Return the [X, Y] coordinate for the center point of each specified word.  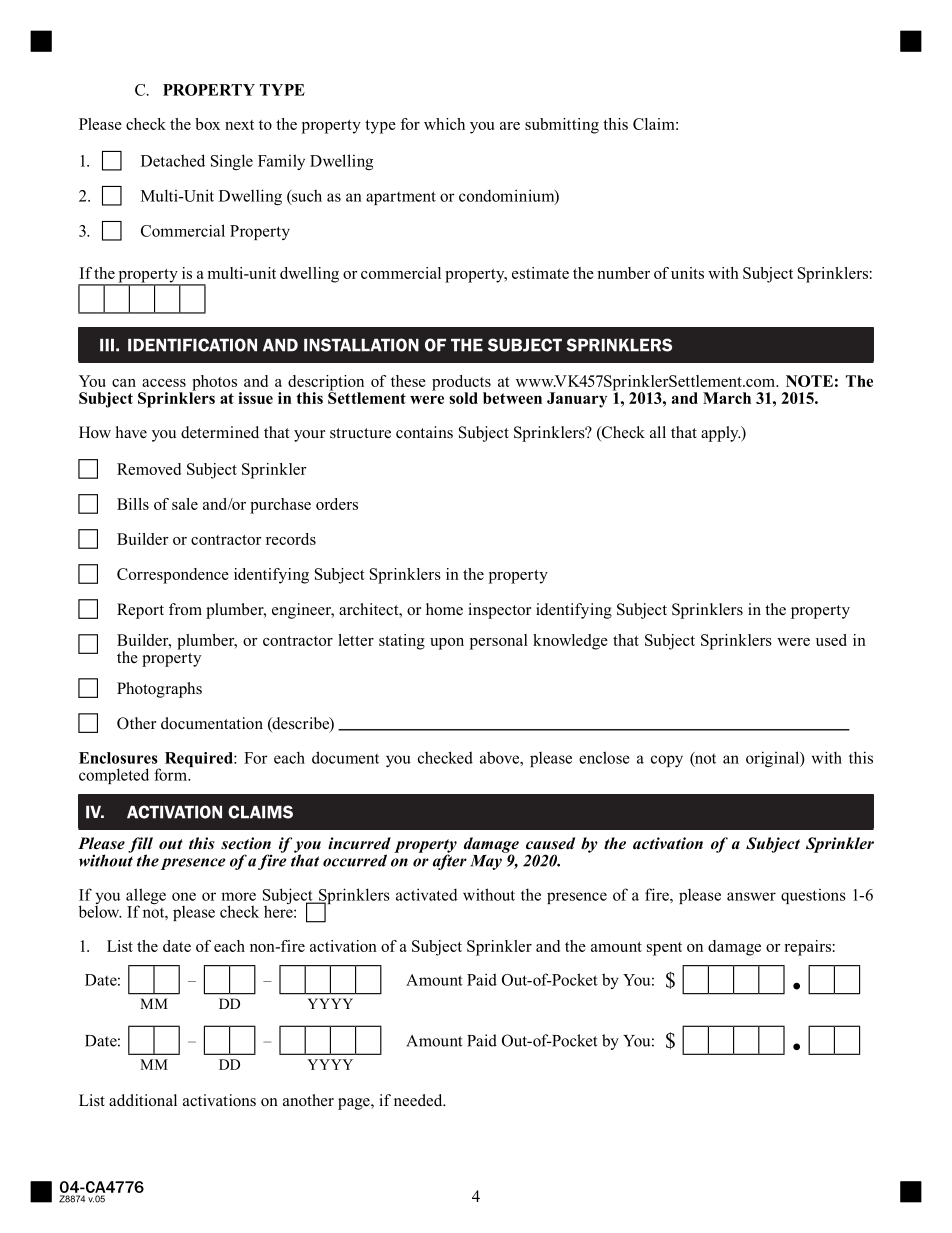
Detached [173, 160]
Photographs [159, 690]
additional [143, 1100]
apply [721, 434]
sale [185, 504]
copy [667, 761]
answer [751, 896]
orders [337, 504]
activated [427, 894]
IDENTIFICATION [192, 345]
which [444, 124]
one [184, 896]
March [727, 398]
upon [447, 644]
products [461, 384]
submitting [562, 126]
